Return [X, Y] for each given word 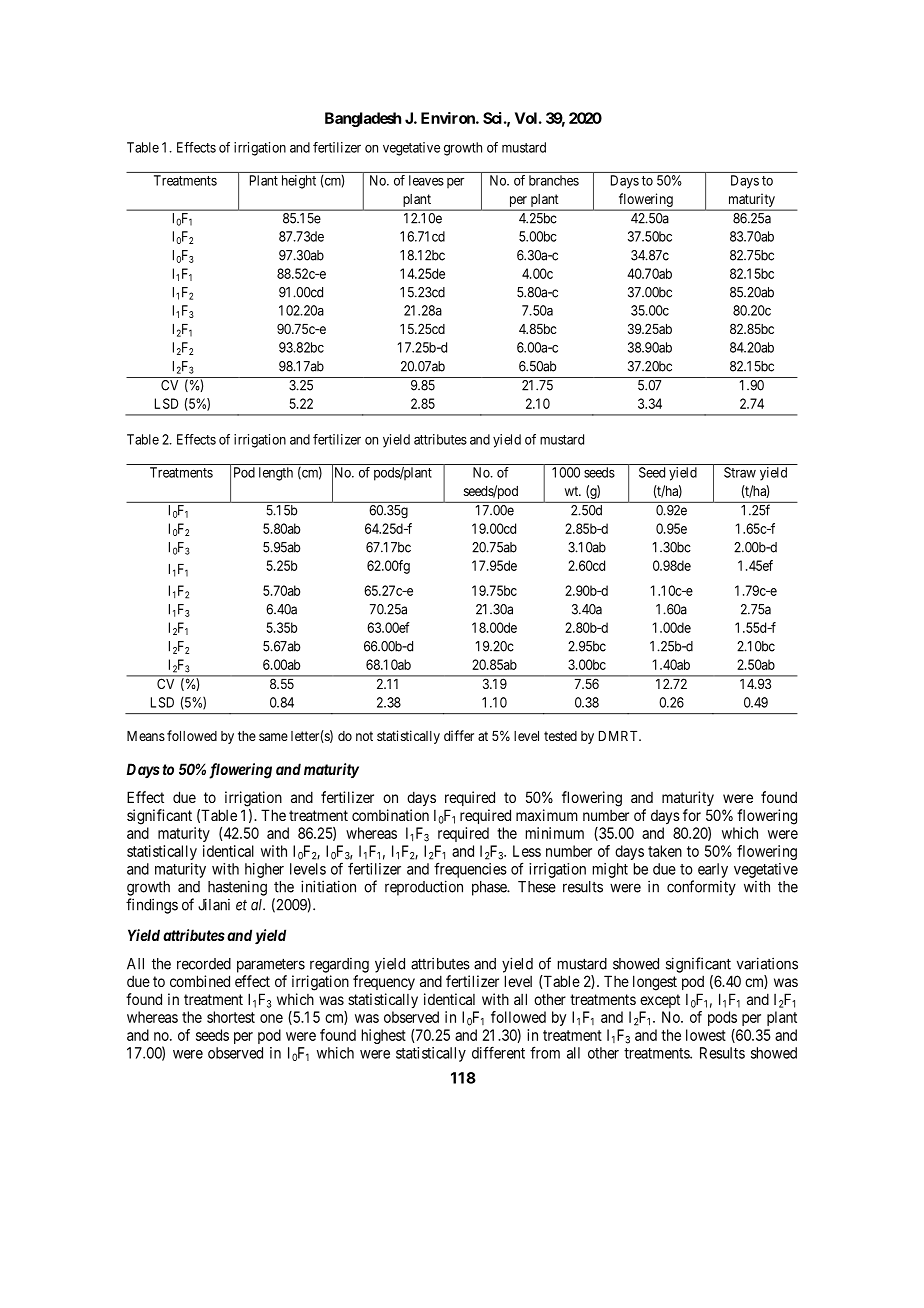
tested [560, 736]
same [273, 737]
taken [665, 851]
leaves [426, 180]
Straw [740, 472]
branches [554, 180]
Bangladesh [363, 119]
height [299, 182]
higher [264, 870]
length [276, 474]
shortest [231, 1017]
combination [390, 815]
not [364, 736]
